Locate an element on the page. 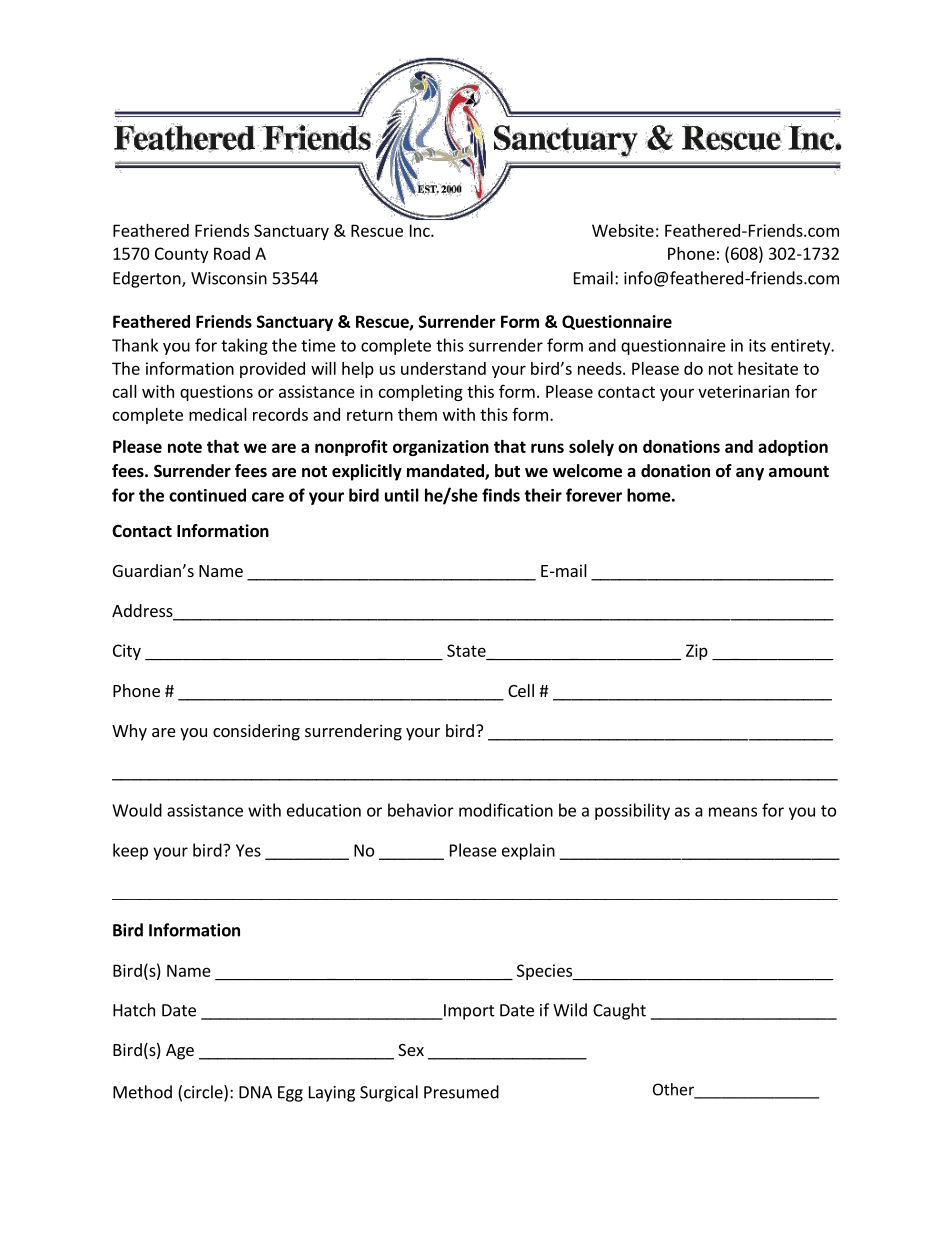 The height and width of the page is (1233, 952). Zip is located at coordinates (697, 652).
